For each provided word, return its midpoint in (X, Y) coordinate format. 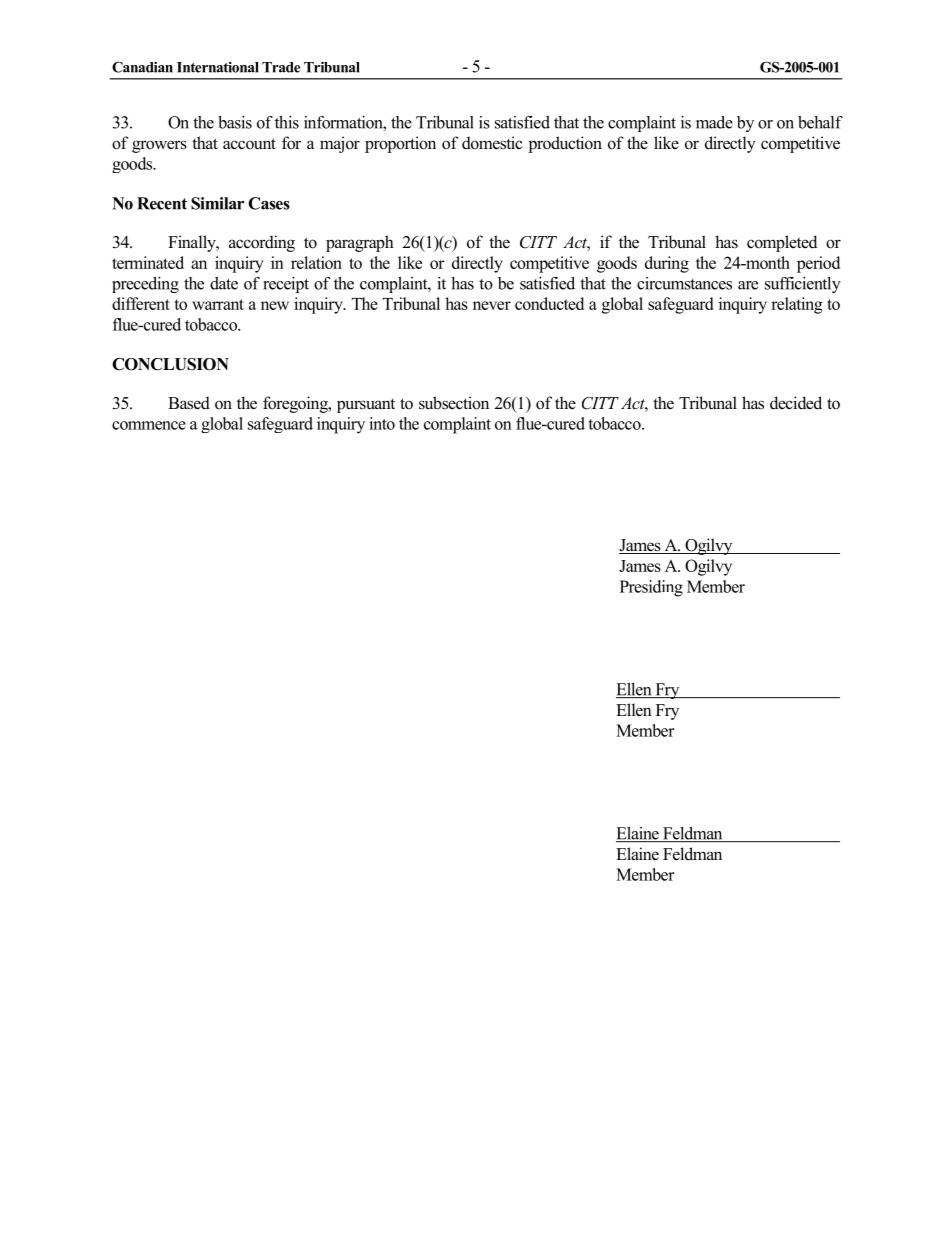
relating (797, 305)
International (218, 67)
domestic (492, 143)
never (492, 305)
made (714, 122)
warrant (218, 304)
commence (149, 425)
